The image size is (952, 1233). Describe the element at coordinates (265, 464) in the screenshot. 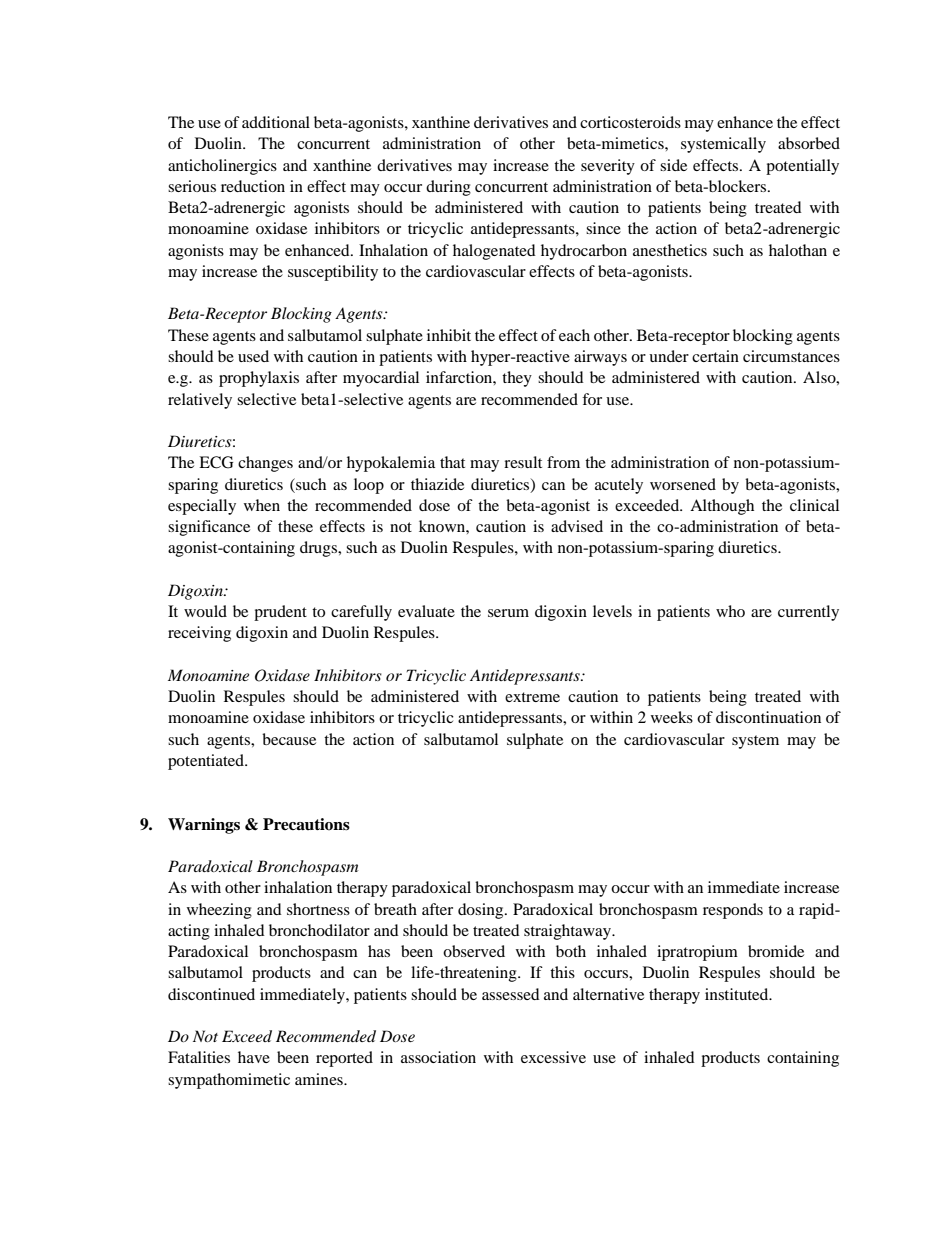

I see `changes` at that location.
